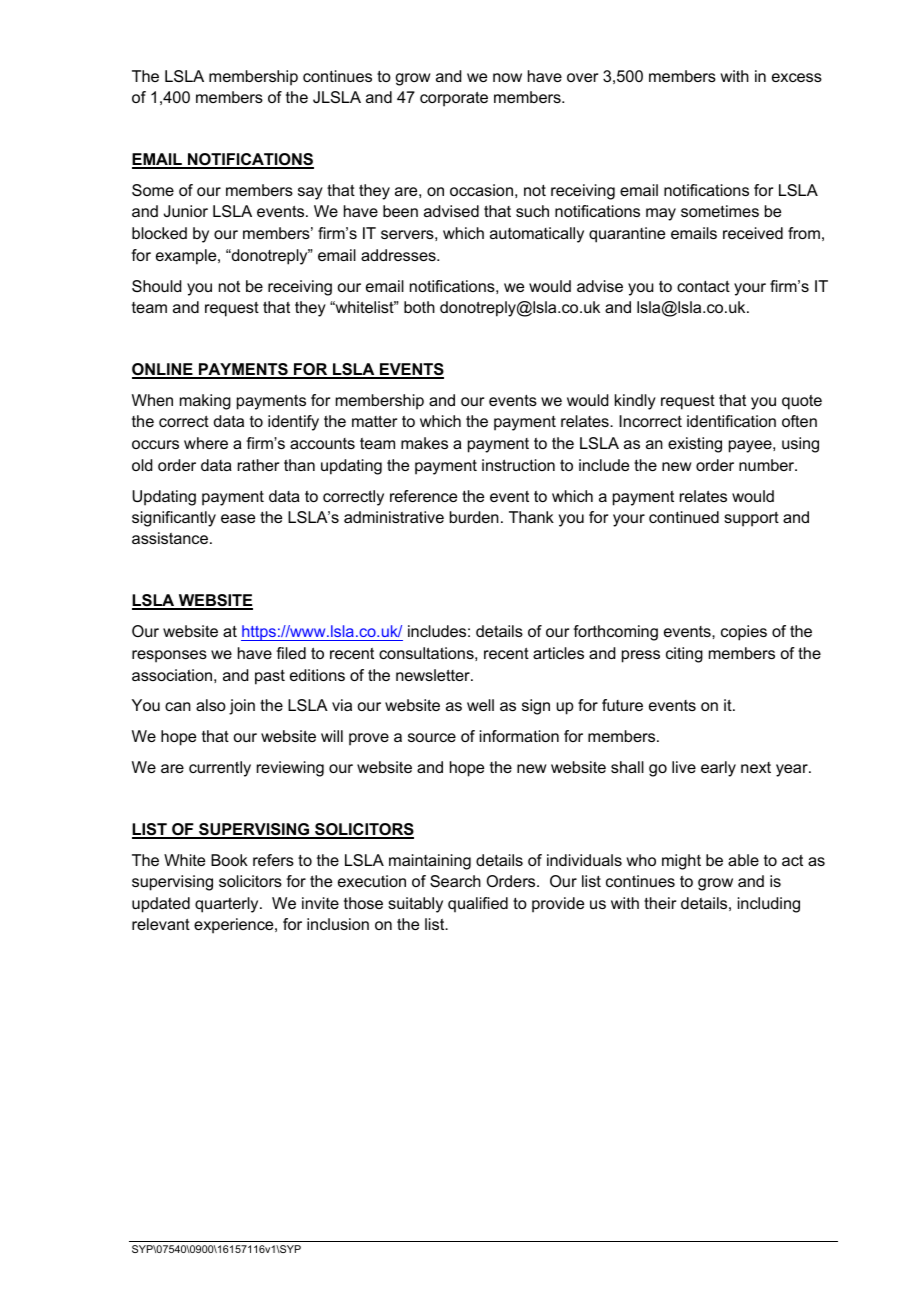 The width and height of the screenshot is (924, 1308). What do you see at coordinates (228, 905) in the screenshot?
I see `quarterly` at bounding box center [228, 905].
